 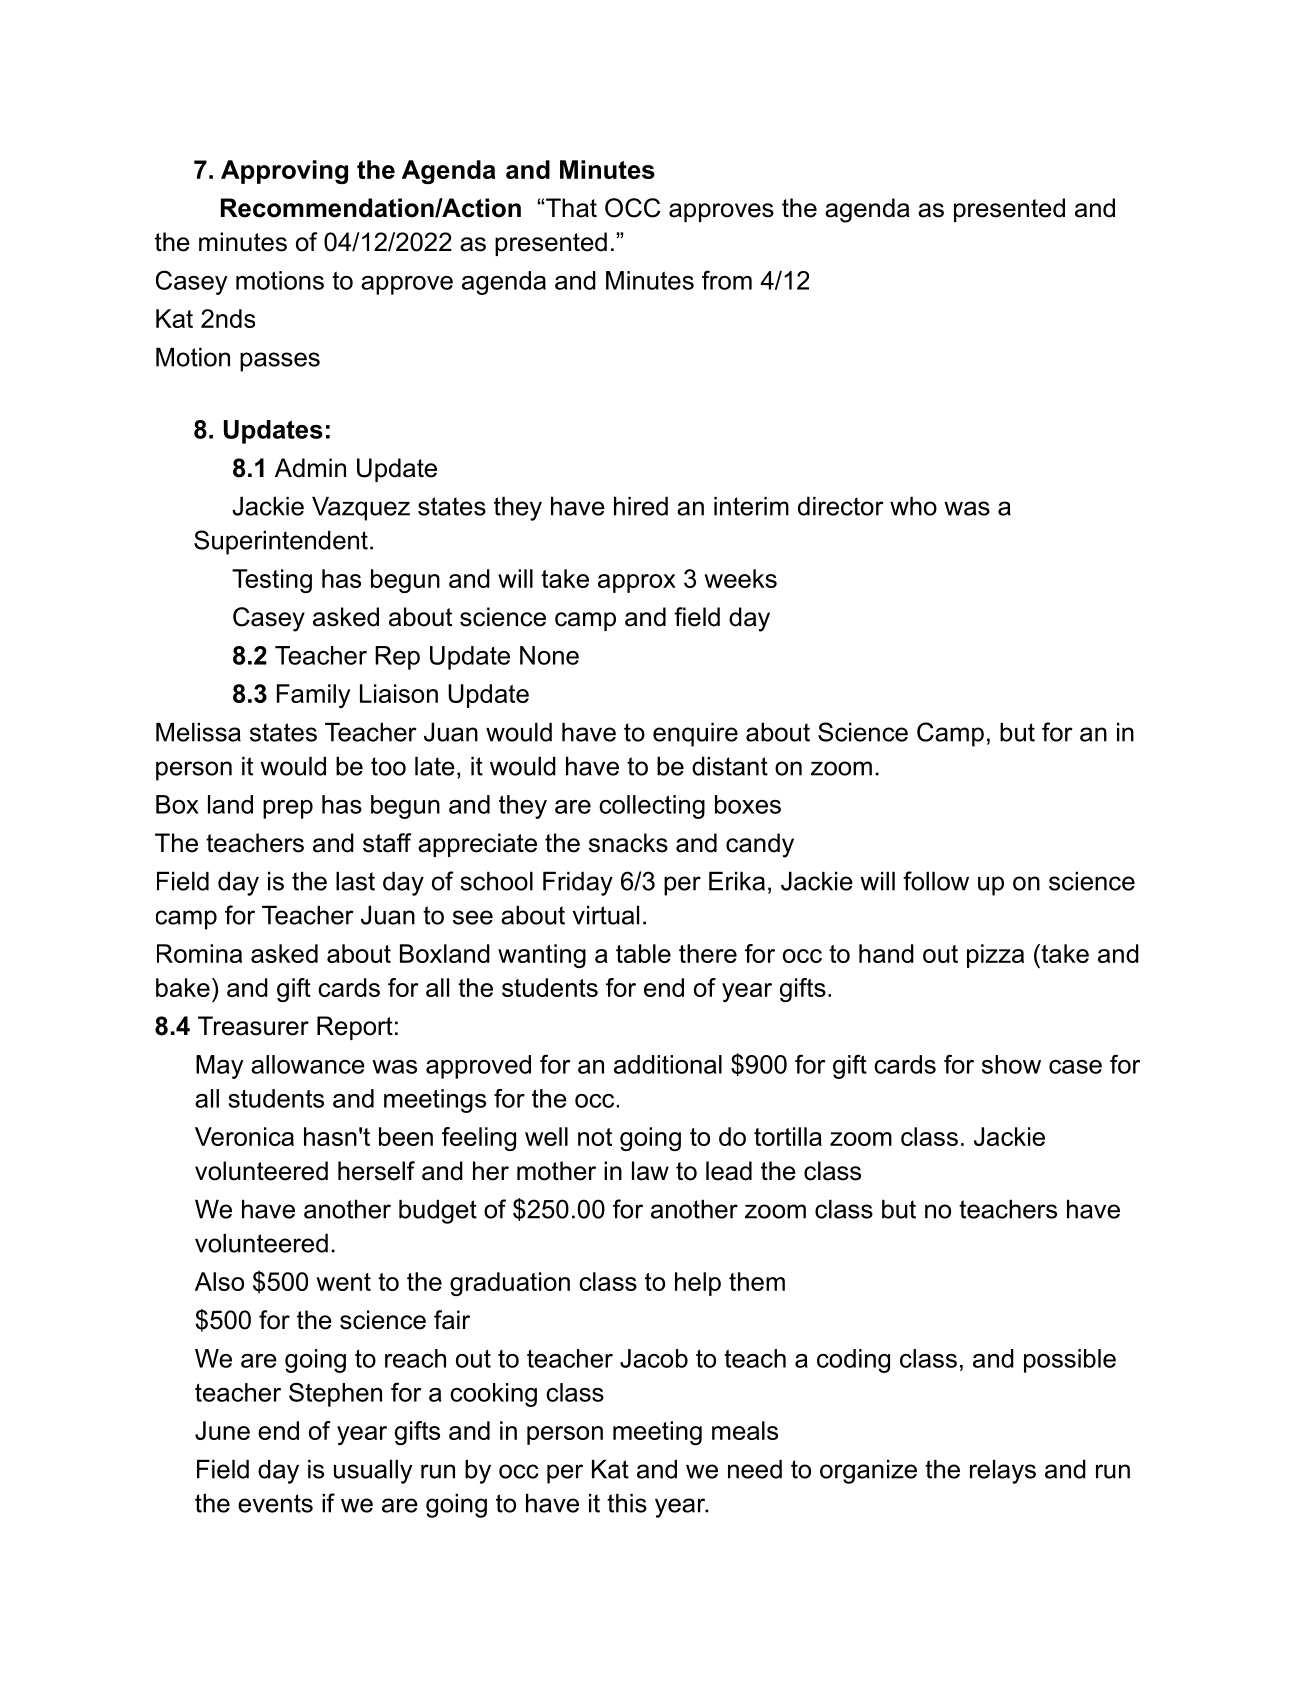 What do you see at coordinates (641, 506) in the screenshot?
I see `hired` at bounding box center [641, 506].
